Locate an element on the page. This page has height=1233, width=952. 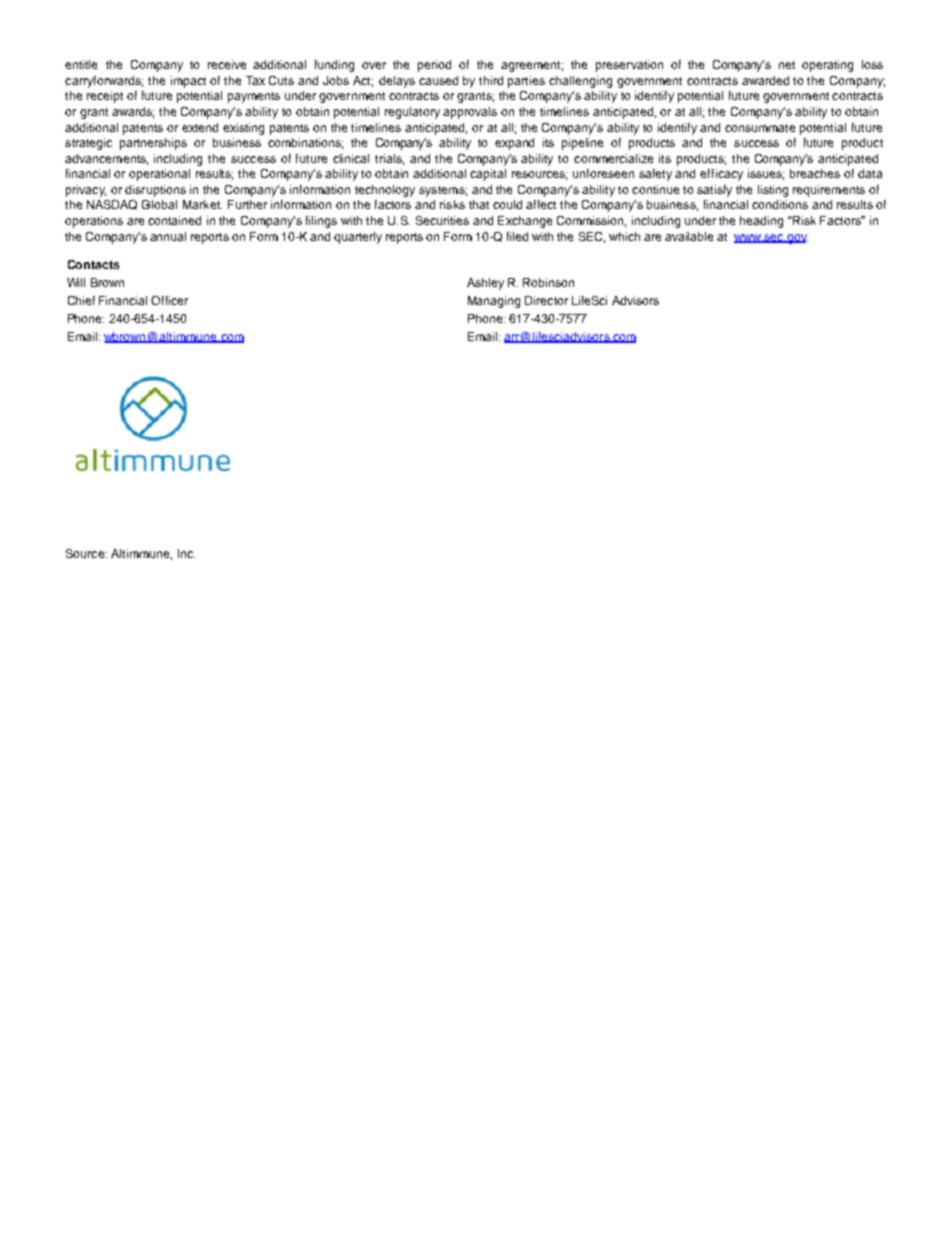
capital is located at coordinates (488, 175).
